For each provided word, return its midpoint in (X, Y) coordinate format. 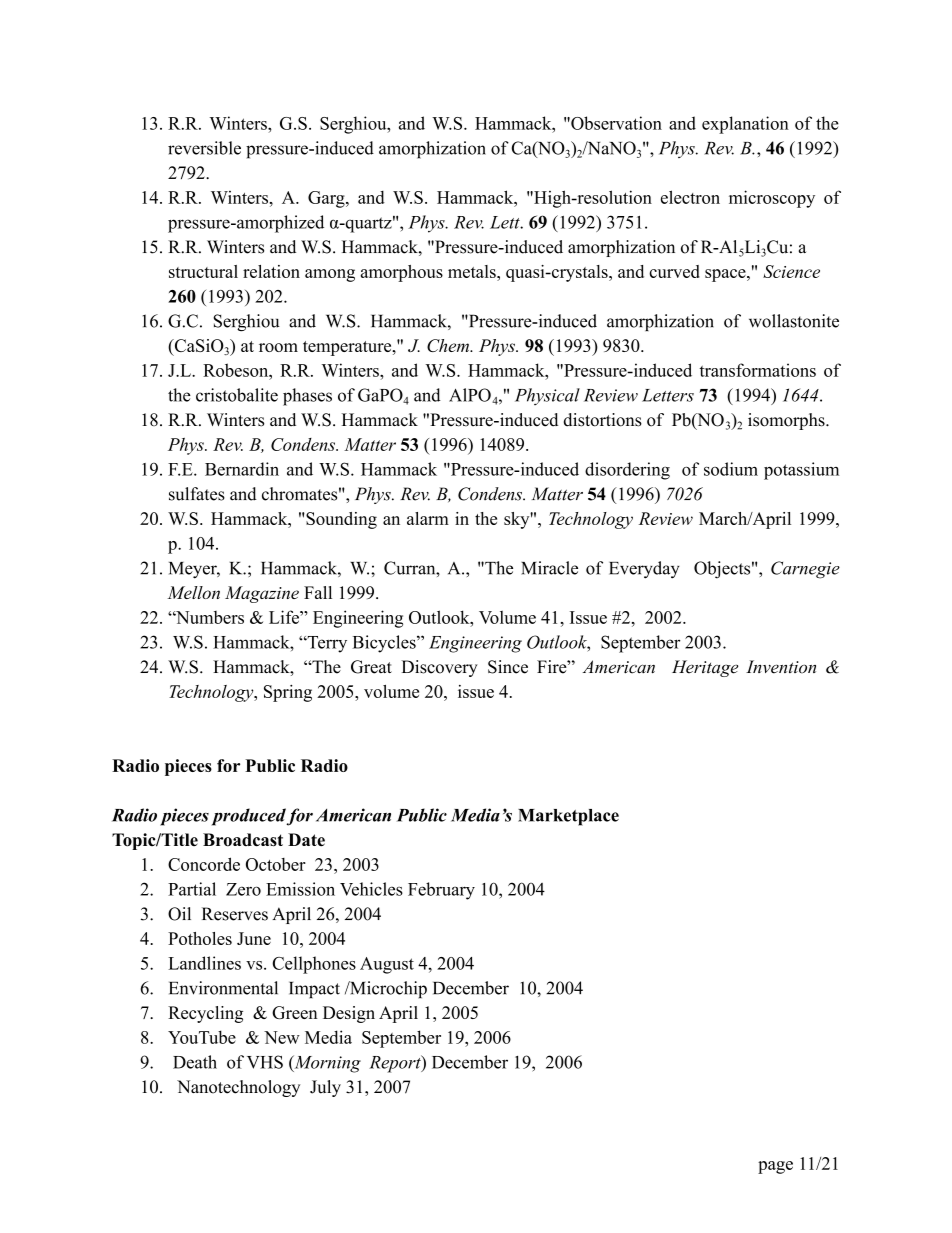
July (325, 1088)
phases (307, 397)
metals (473, 271)
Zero (243, 889)
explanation (745, 125)
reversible (204, 148)
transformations (758, 370)
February (441, 891)
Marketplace (568, 817)
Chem (449, 345)
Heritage (705, 668)
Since (508, 667)
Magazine (262, 594)
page (775, 1167)
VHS (265, 1062)
